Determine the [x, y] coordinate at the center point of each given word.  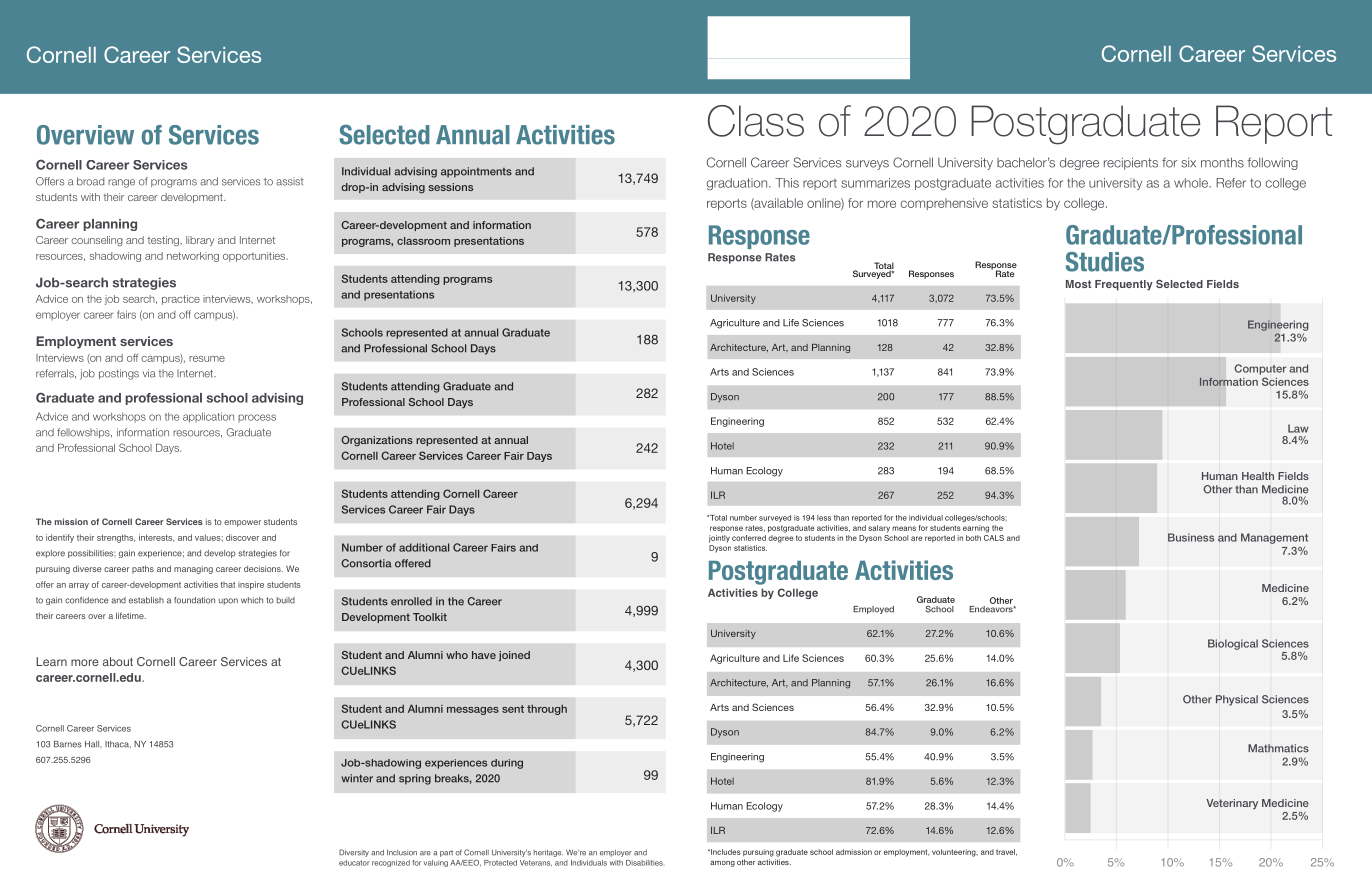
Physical [1237, 700]
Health [1258, 476]
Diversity [354, 853]
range [121, 183]
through [547, 710]
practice [181, 300]
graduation [738, 184]
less [824, 518]
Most [1078, 284]
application [208, 417]
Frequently [1124, 285]
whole [1192, 183]
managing [193, 570]
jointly [719, 539]
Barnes [68, 744]
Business [1191, 537]
